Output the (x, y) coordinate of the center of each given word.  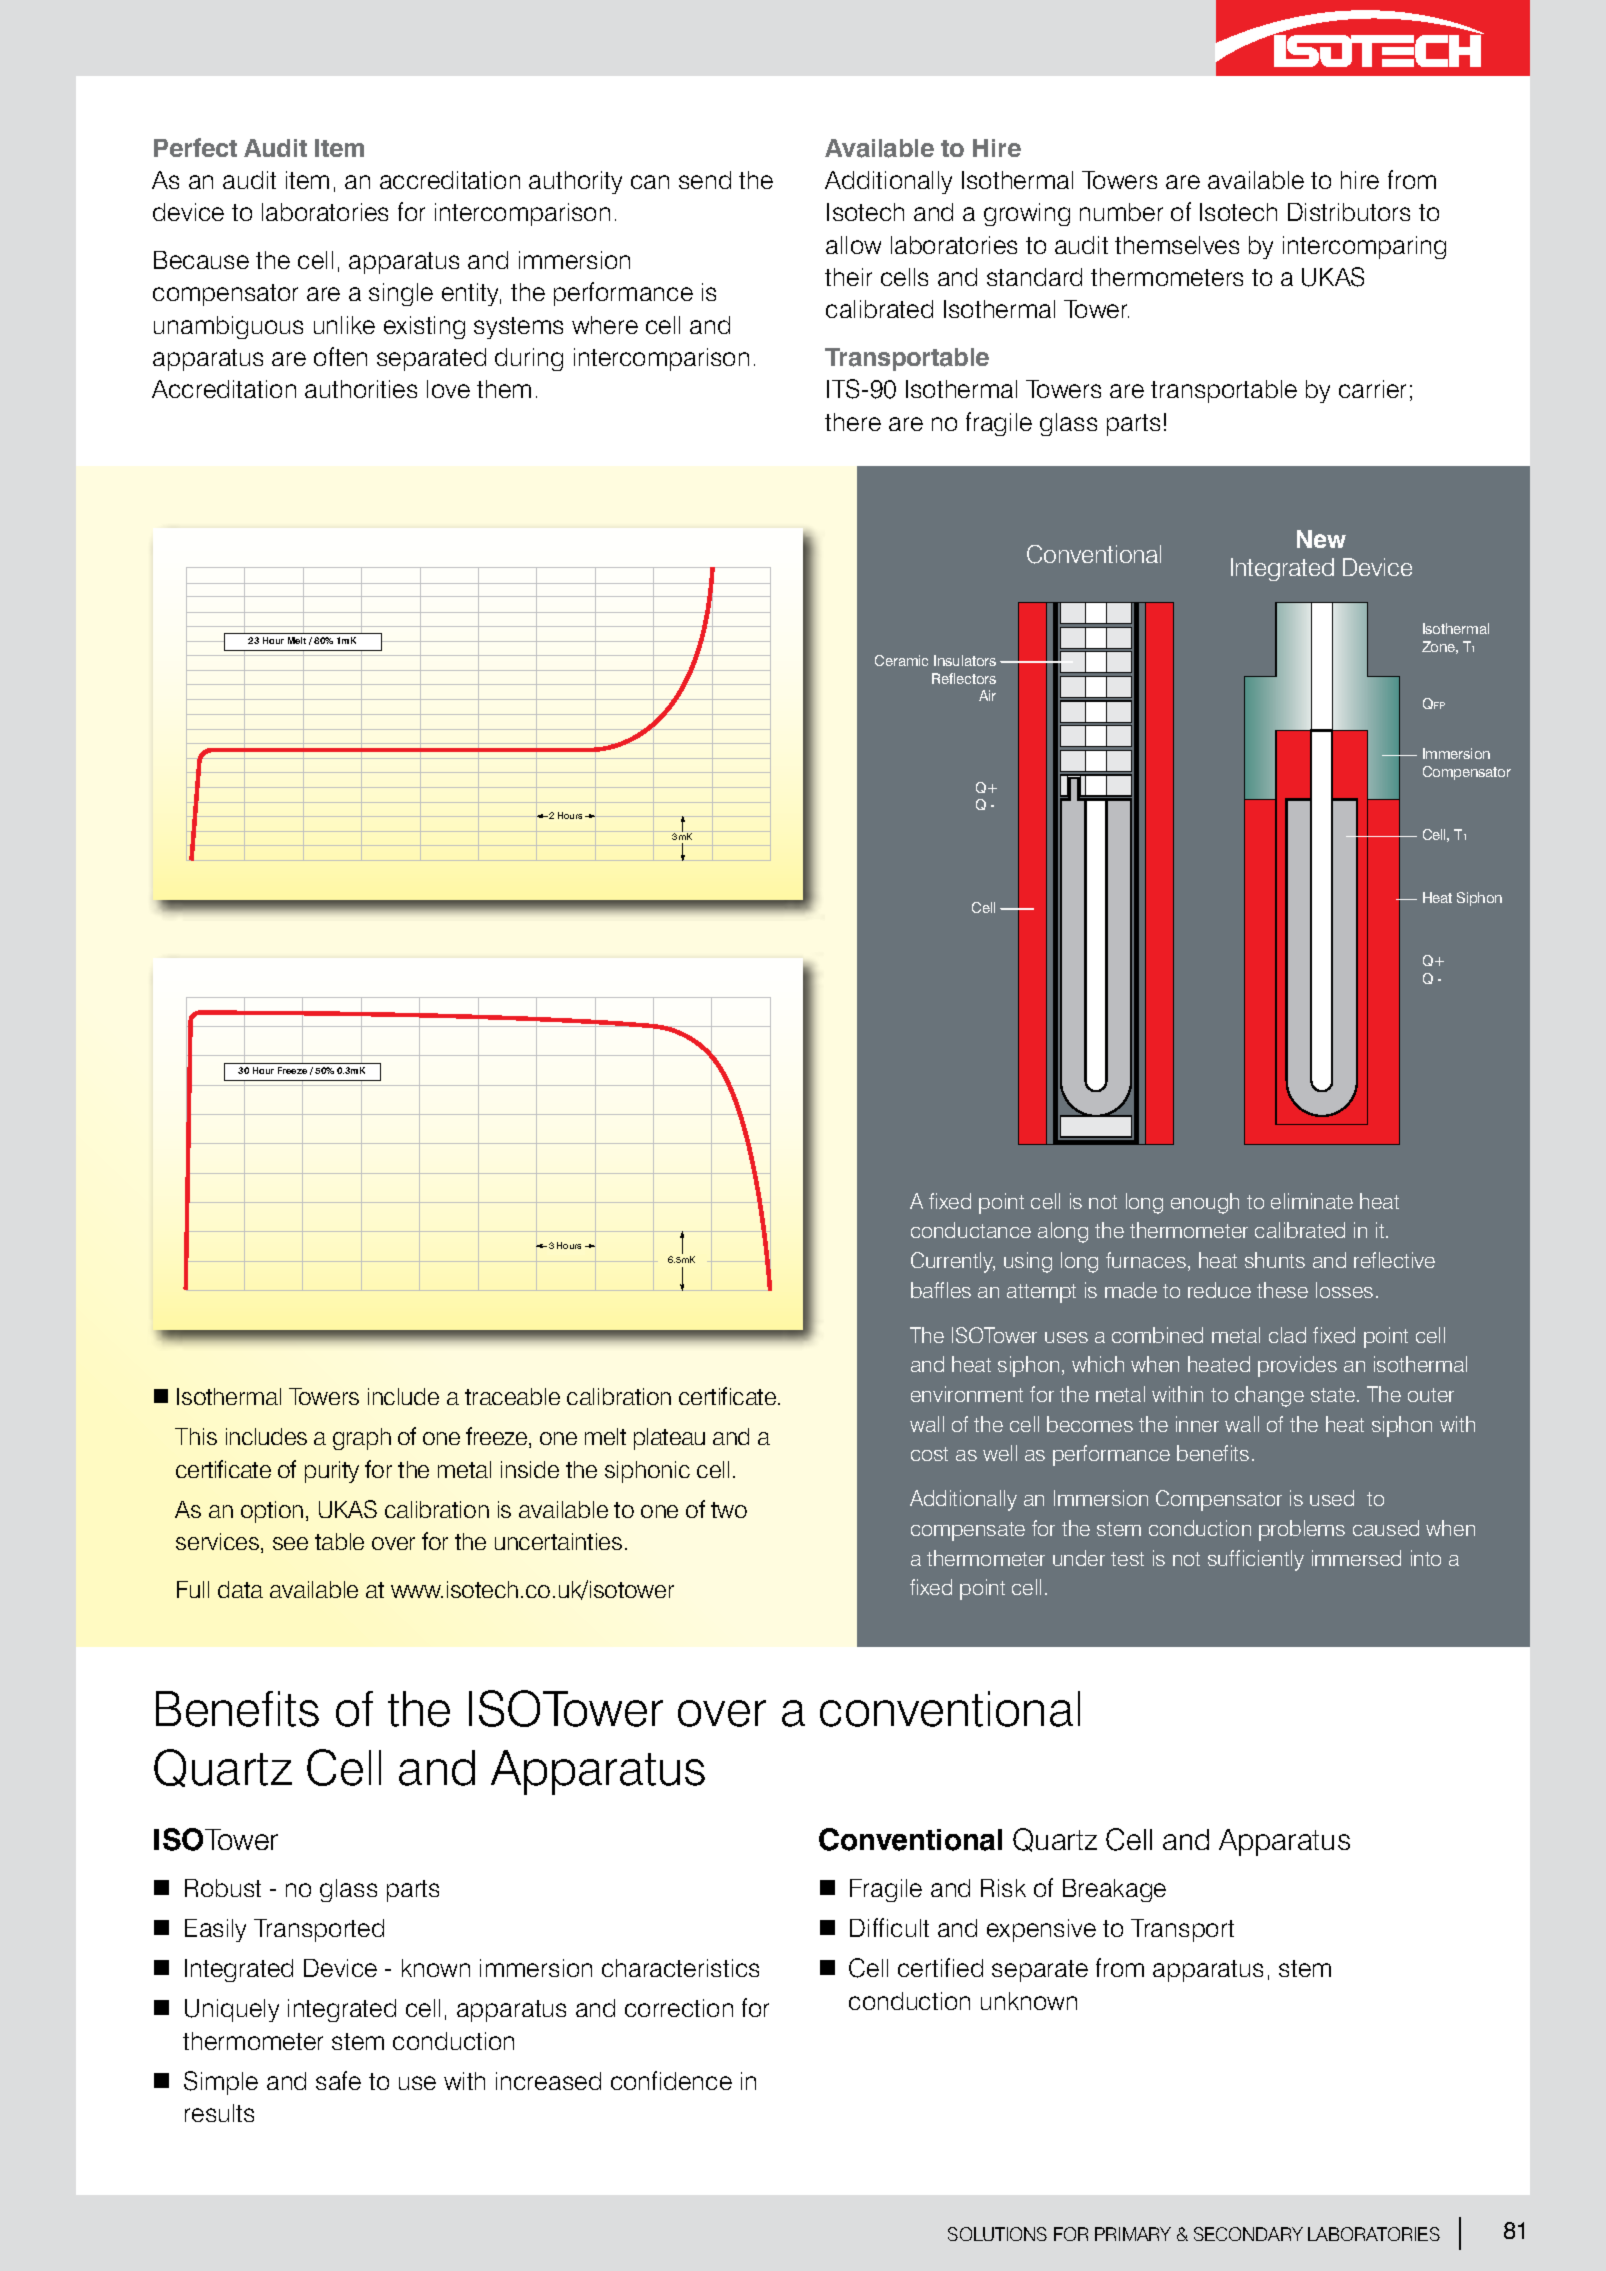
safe (338, 2080)
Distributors (1349, 212)
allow (853, 245)
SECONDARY (1248, 2234)
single (401, 294)
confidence (671, 2080)
